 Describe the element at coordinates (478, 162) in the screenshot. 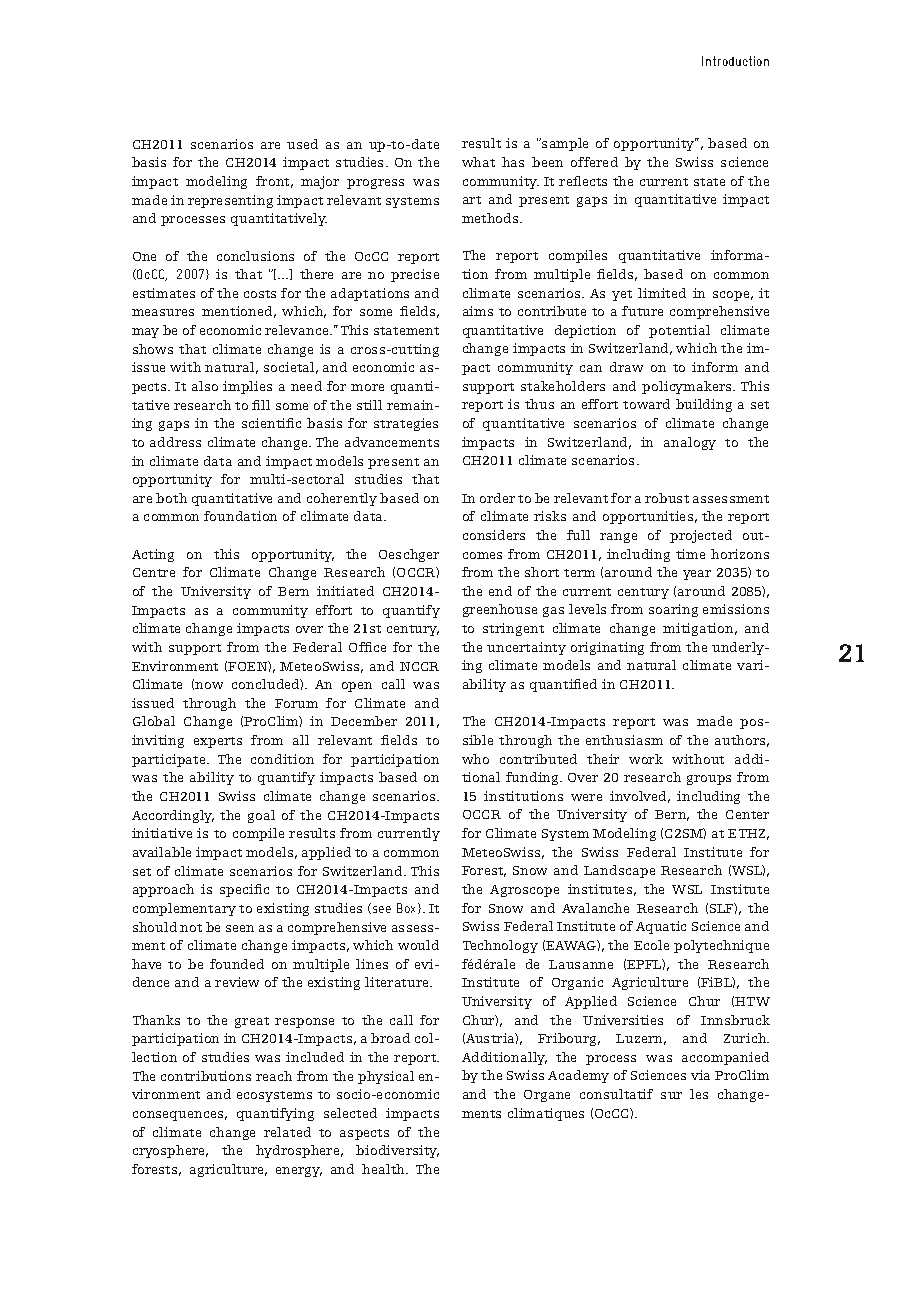

I see `what` at that location.
